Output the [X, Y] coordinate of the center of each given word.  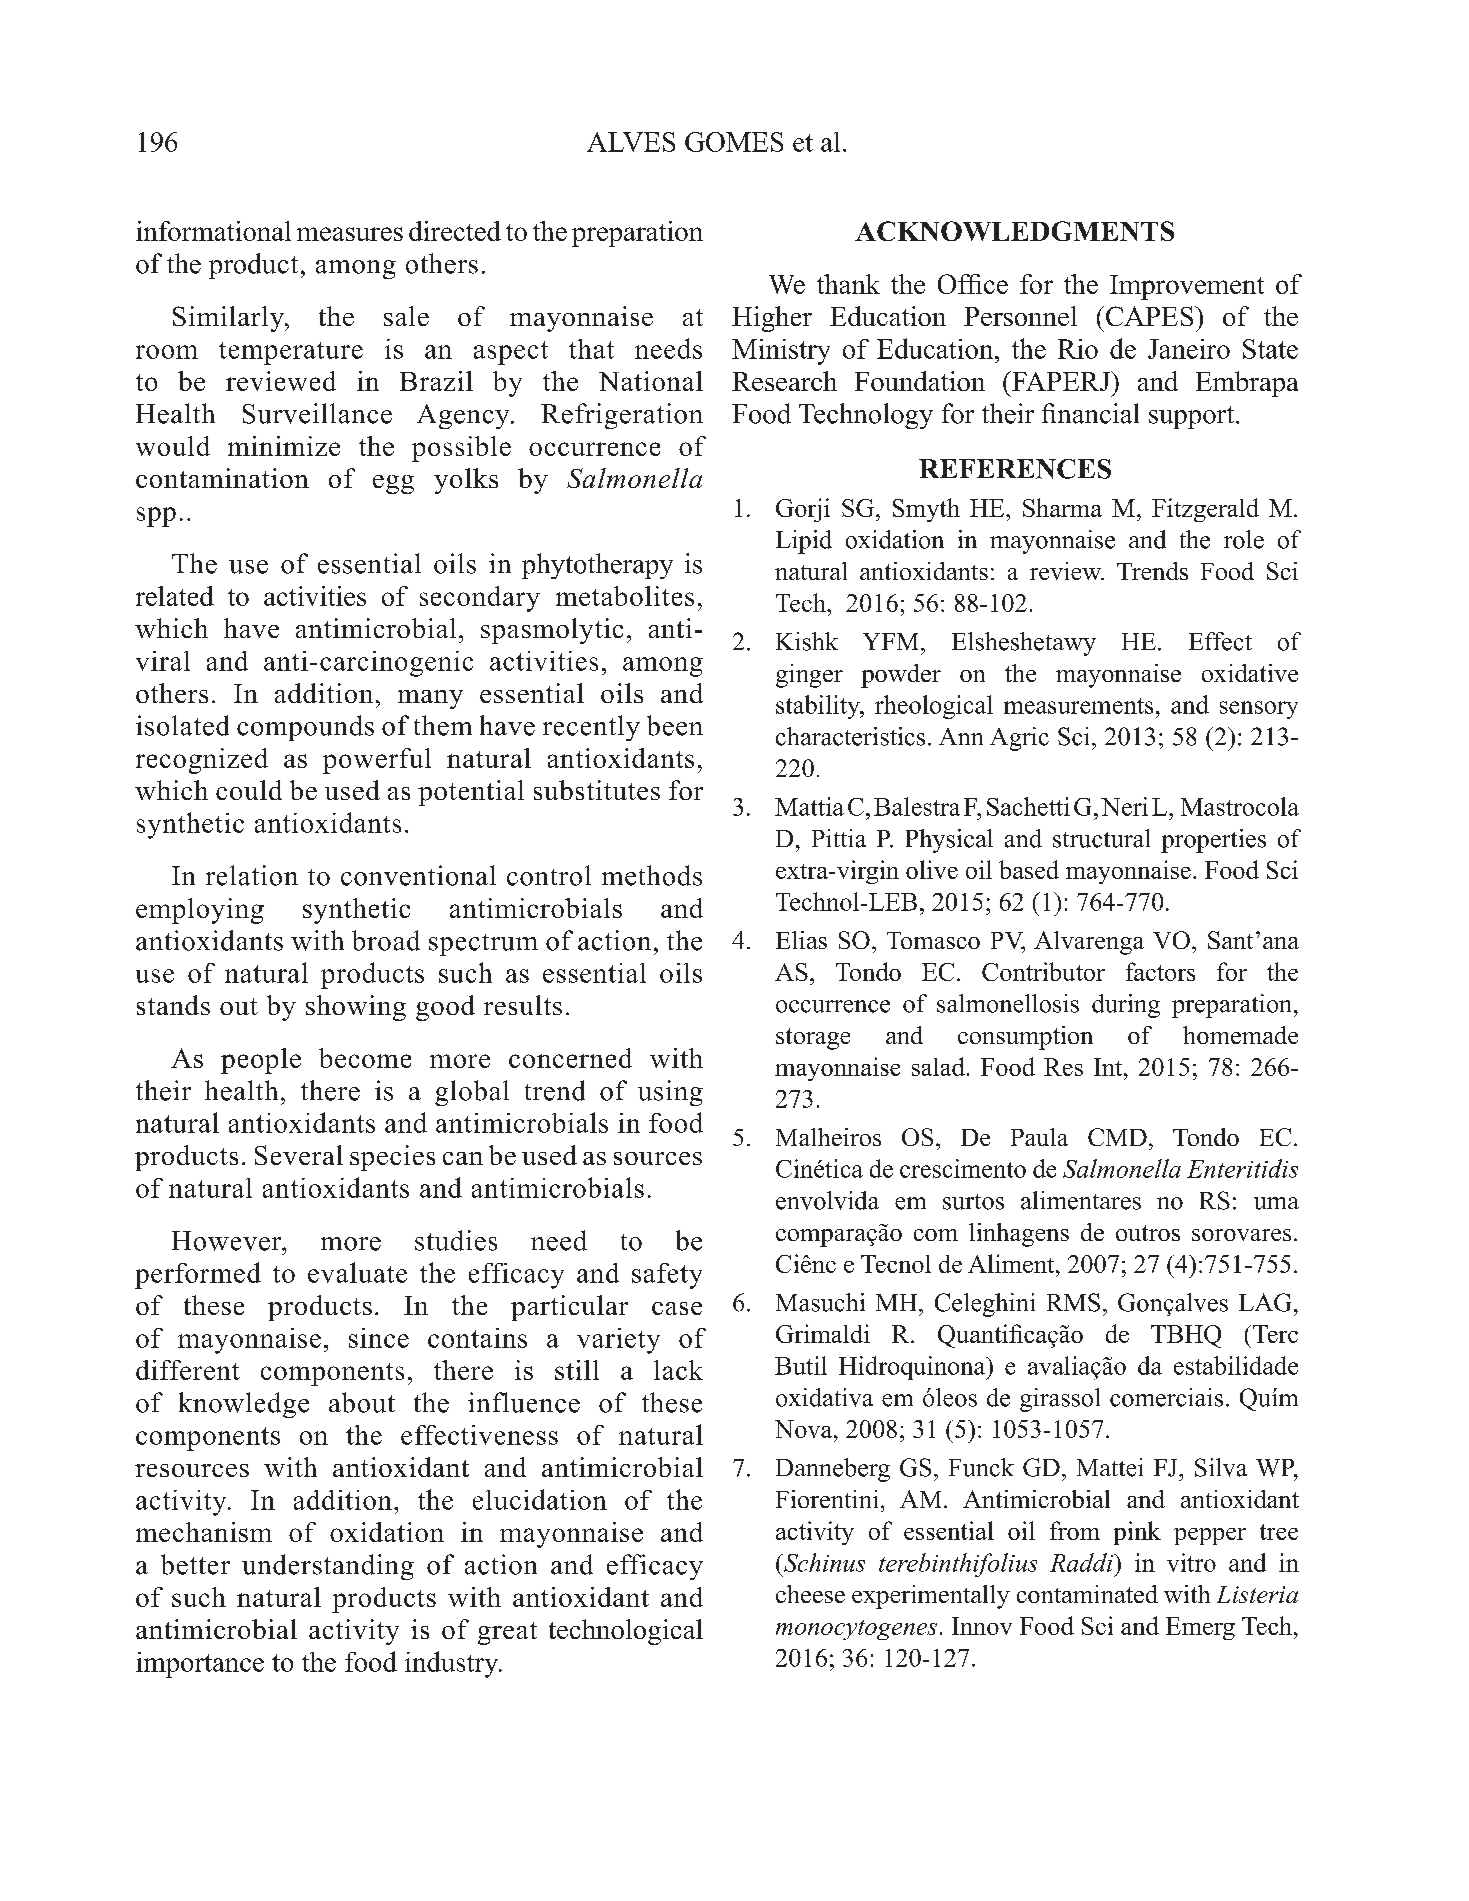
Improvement [1187, 287]
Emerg [1200, 1628]
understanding [328, 1567]
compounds [305, 728]
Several [299, 1155]
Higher [772, 319]
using [670, 1093]
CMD [1117, 1137]
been [675, 725]
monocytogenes [856, 1630]
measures [350, 234]
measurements [1078, 706]
